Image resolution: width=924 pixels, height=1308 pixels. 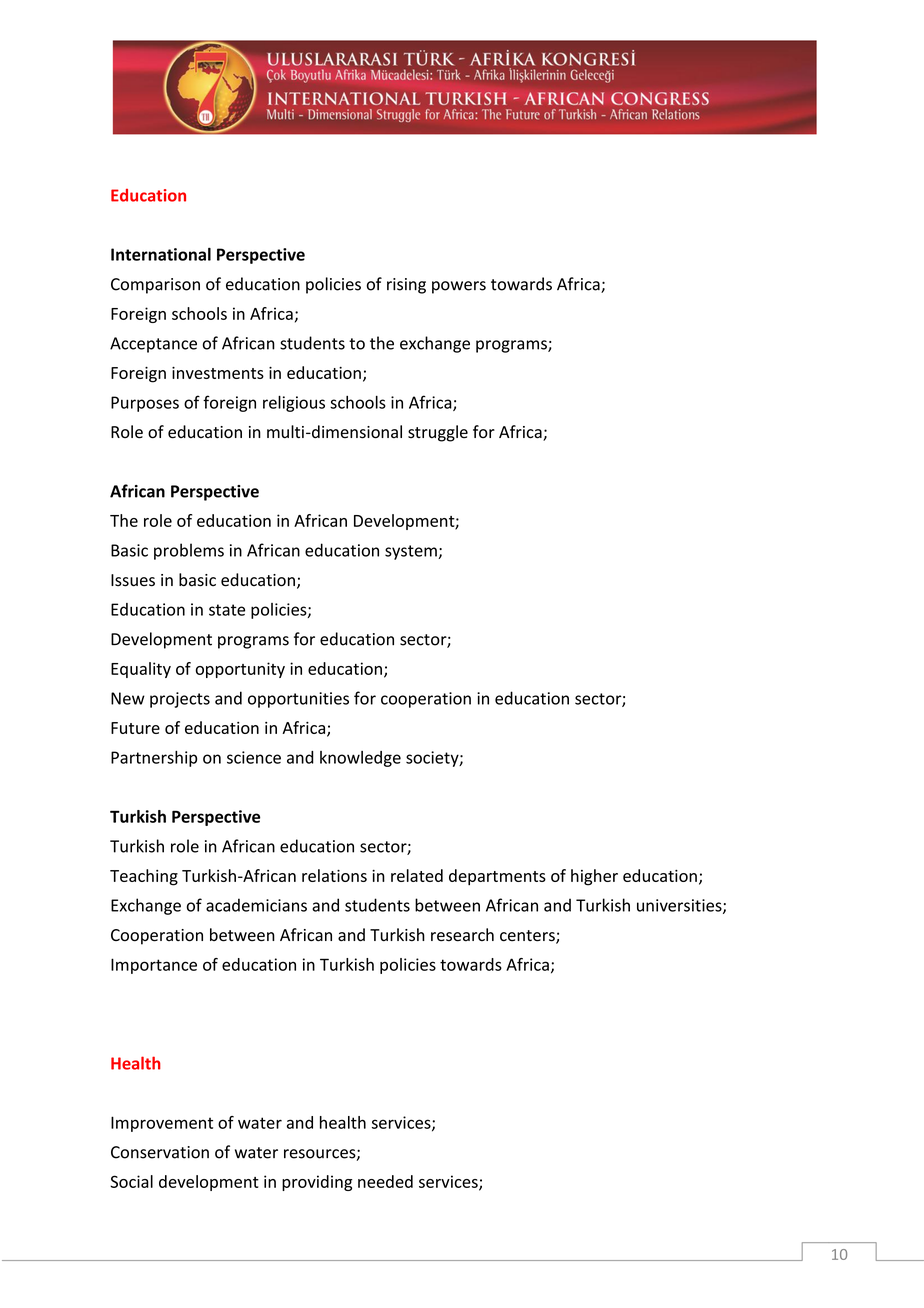 I want to click on knowledge, so click(x=360, y=759).
